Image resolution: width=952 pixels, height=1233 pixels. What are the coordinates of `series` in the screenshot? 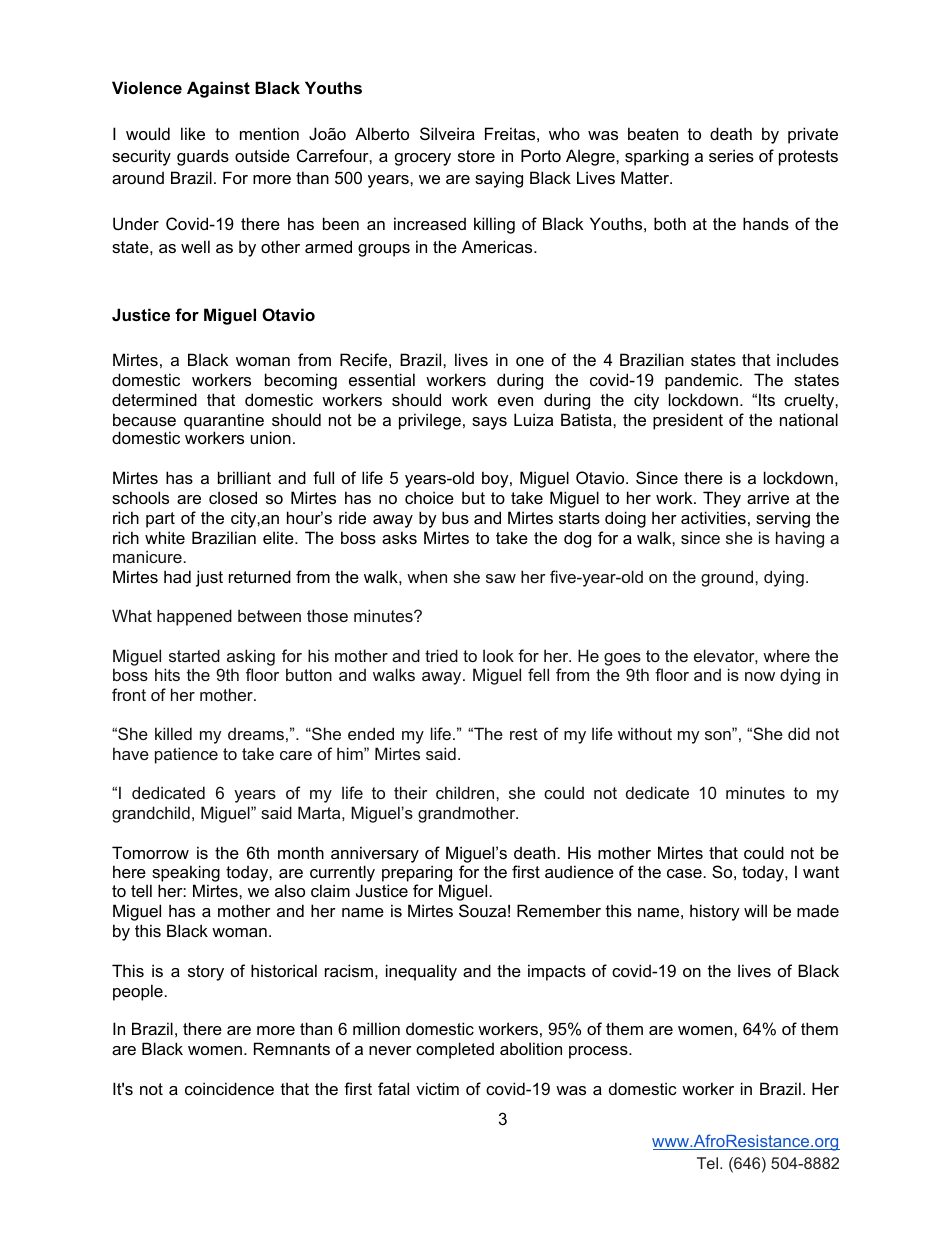 It's located at (731, 155).
